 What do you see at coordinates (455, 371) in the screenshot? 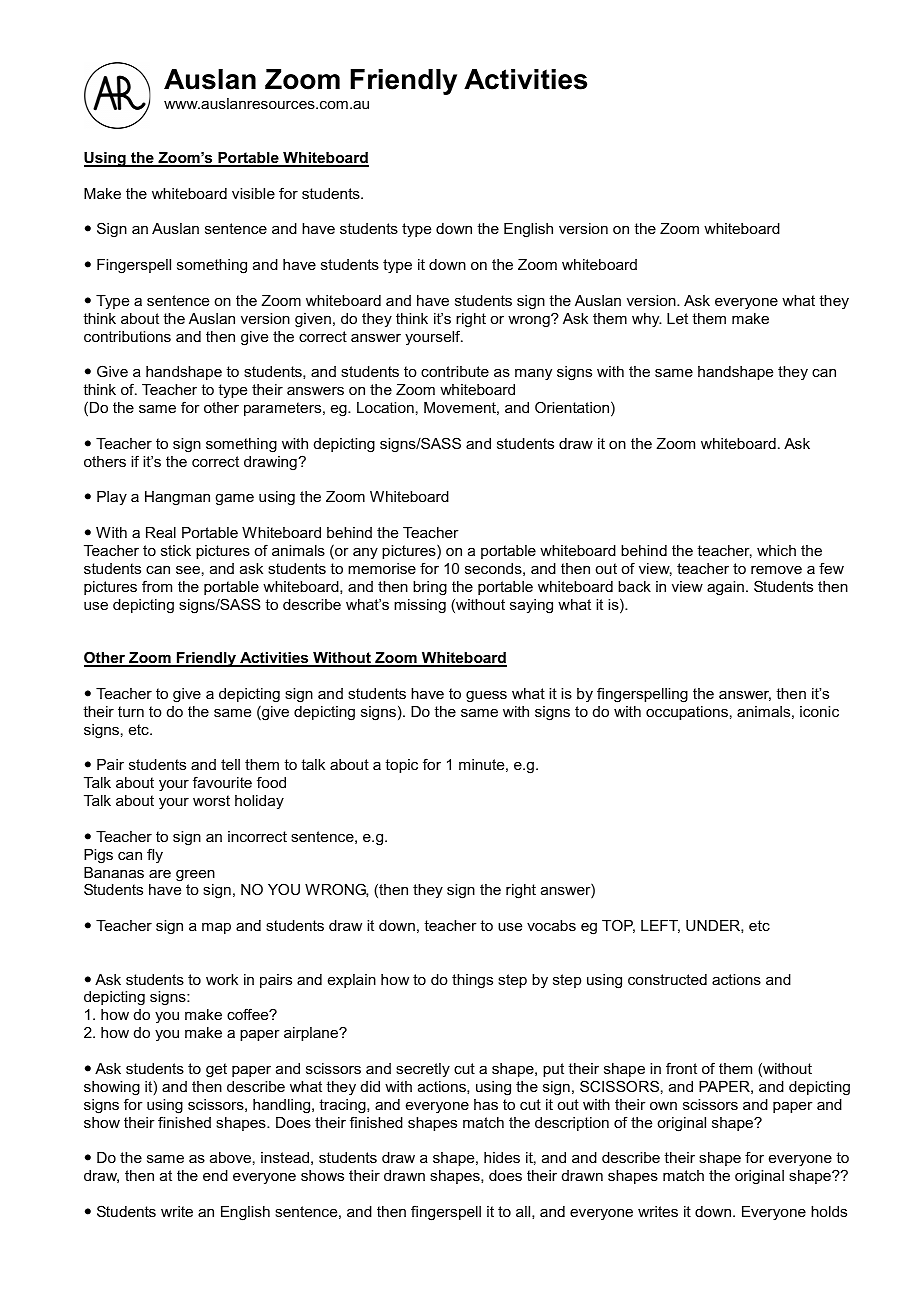
I see `contribute` at bounding box center [455, 371].
